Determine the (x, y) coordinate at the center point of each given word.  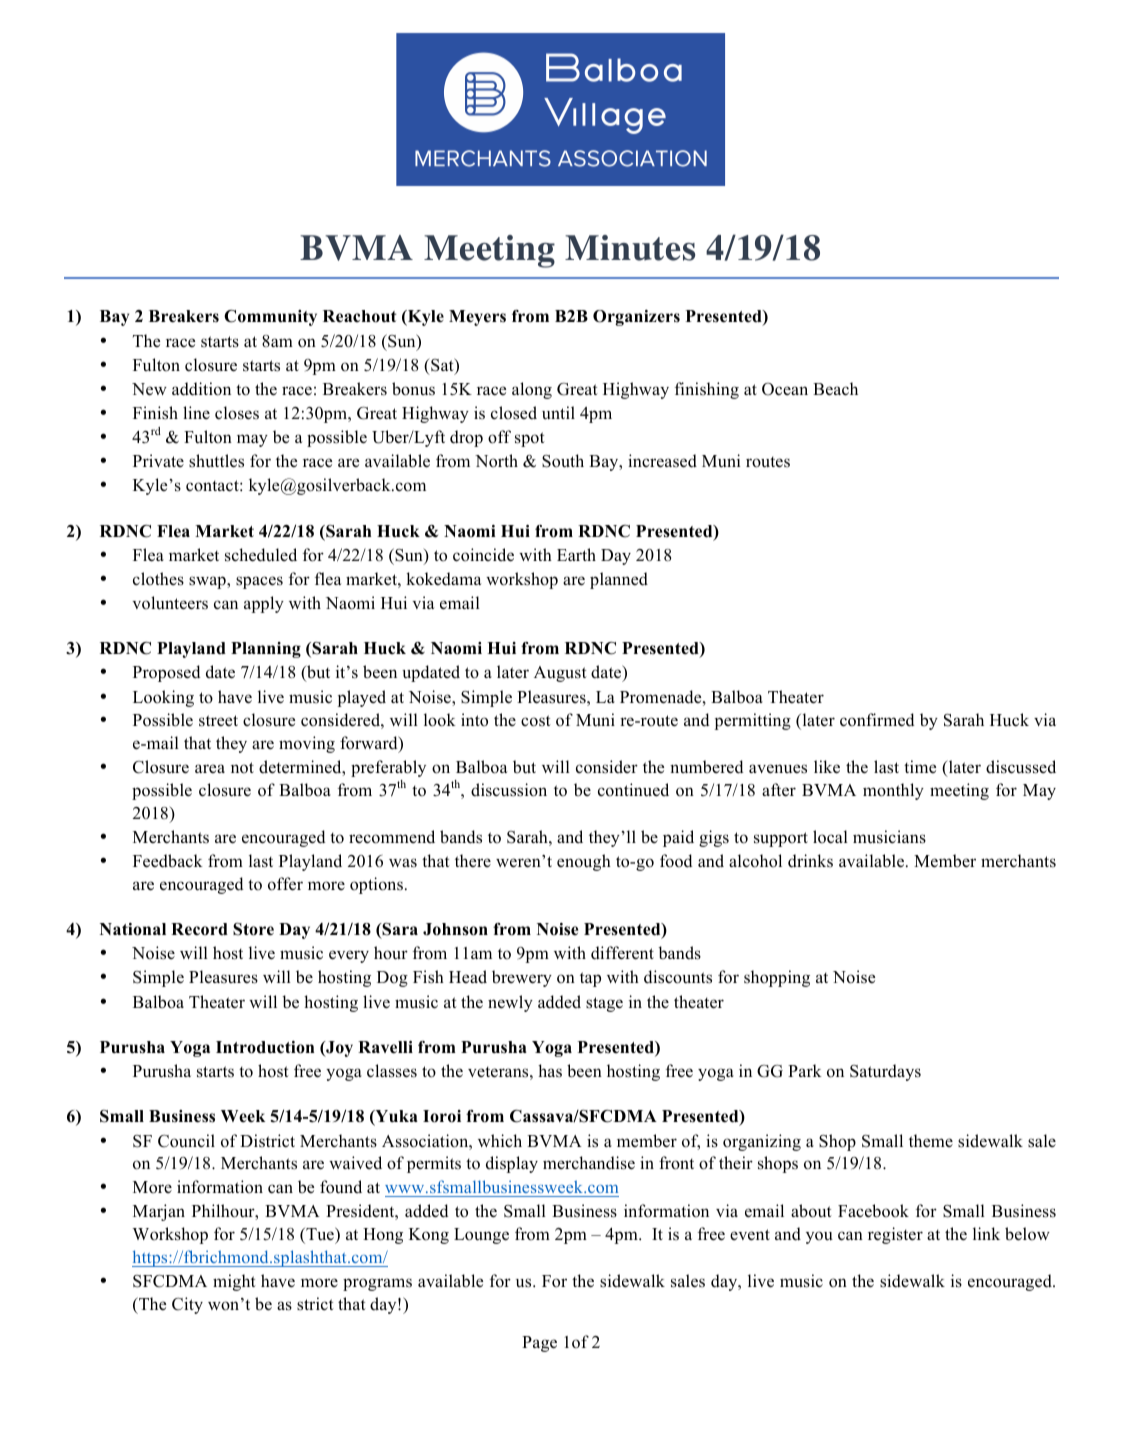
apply (264, 604)
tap (590, 979)
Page (539, 1344)
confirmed (877, 720)
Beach (835, 389)
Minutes (630, 248)
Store (253, 929)
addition (201, 389)
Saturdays (885, 1072)
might (234, 1282)
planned (619, 580)
